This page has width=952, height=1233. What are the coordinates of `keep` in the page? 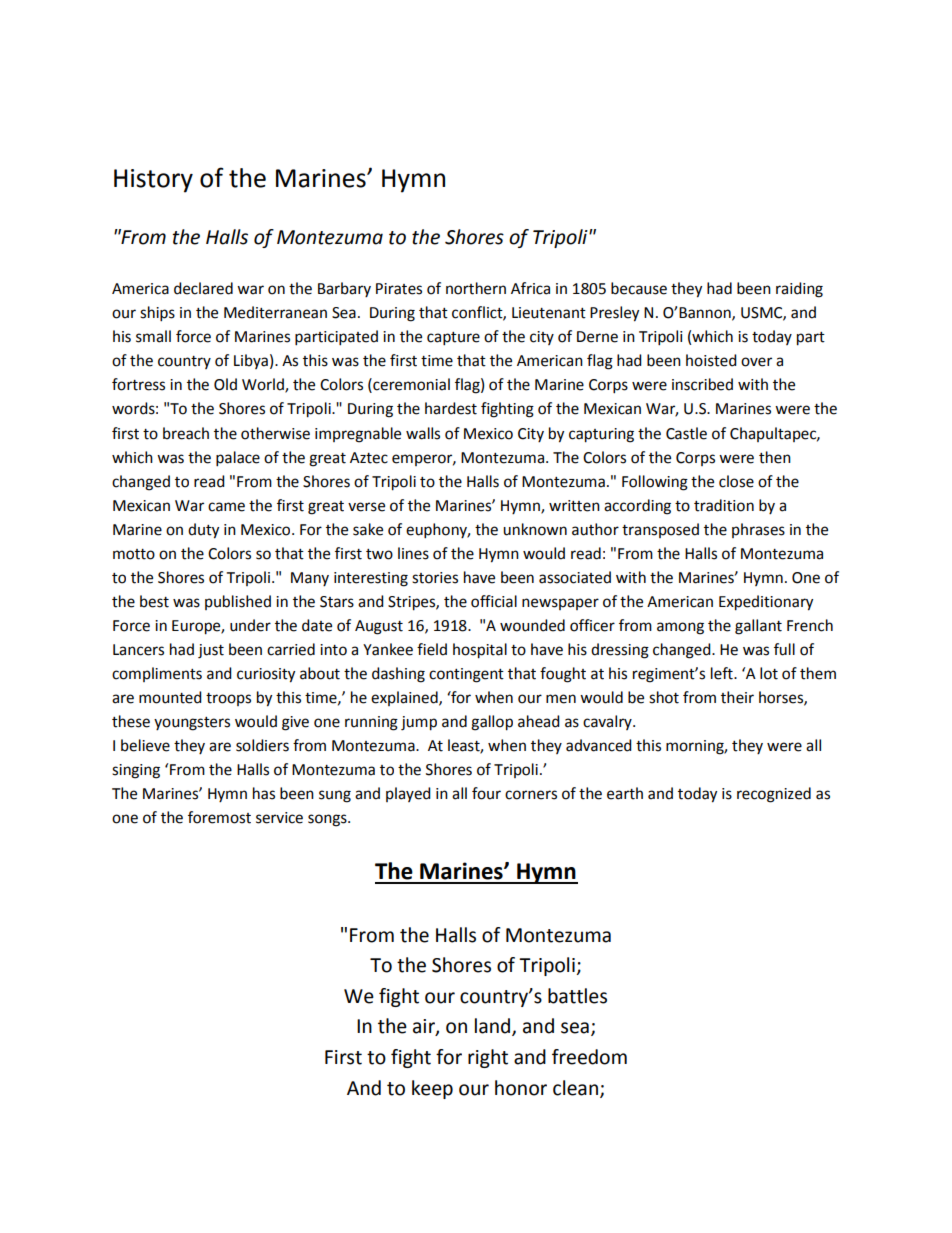 It's located at (432, 1089).
